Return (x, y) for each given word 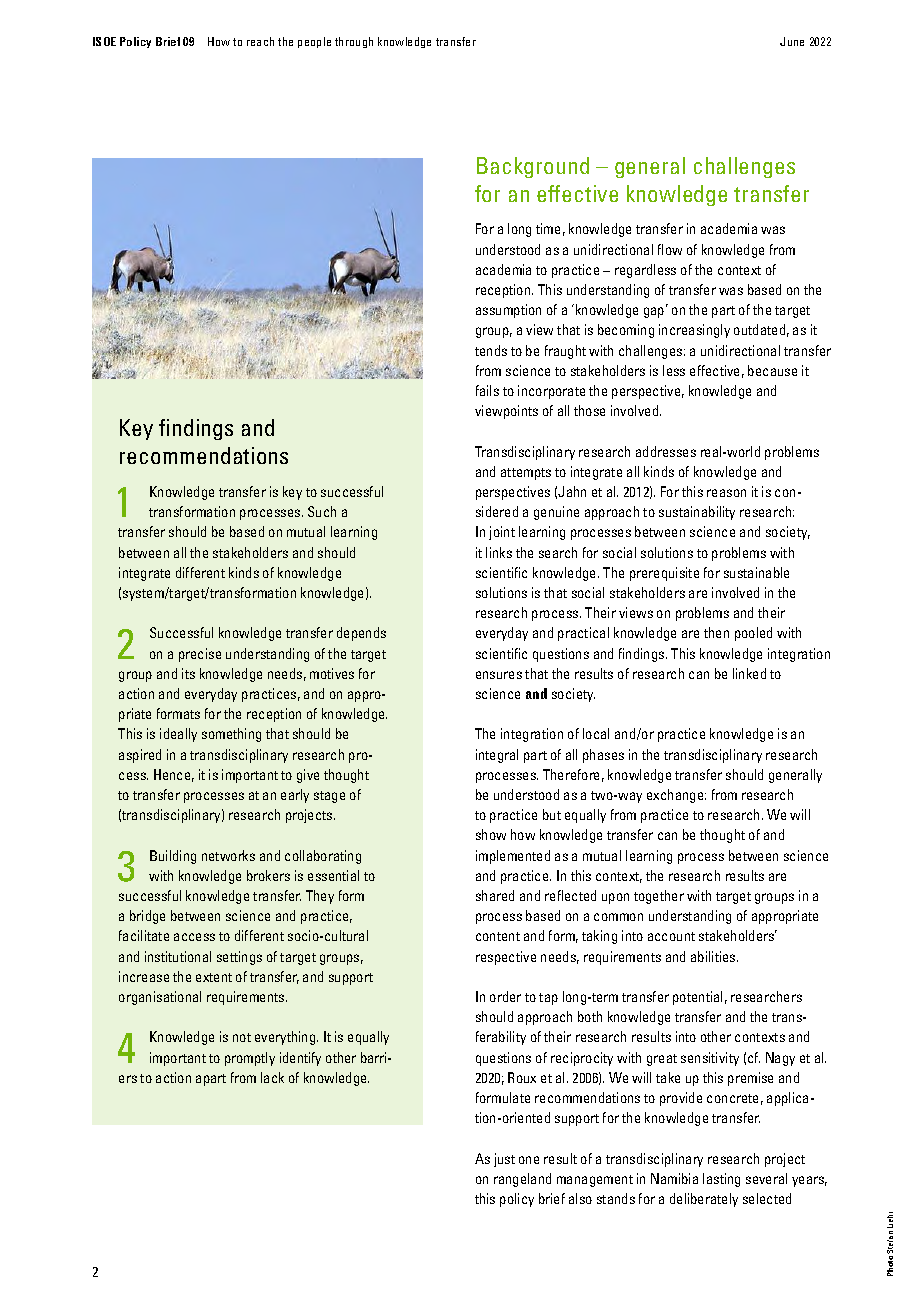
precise (200, 655)
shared (495, 895)
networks (228, 855)
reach (260, 41)
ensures (499, 675)
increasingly (694, 331)
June (792, 41)
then (716, 632)
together (659, 897)
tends (491, 350)
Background (533, 167)
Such (322, 511)
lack (272, 1077)
